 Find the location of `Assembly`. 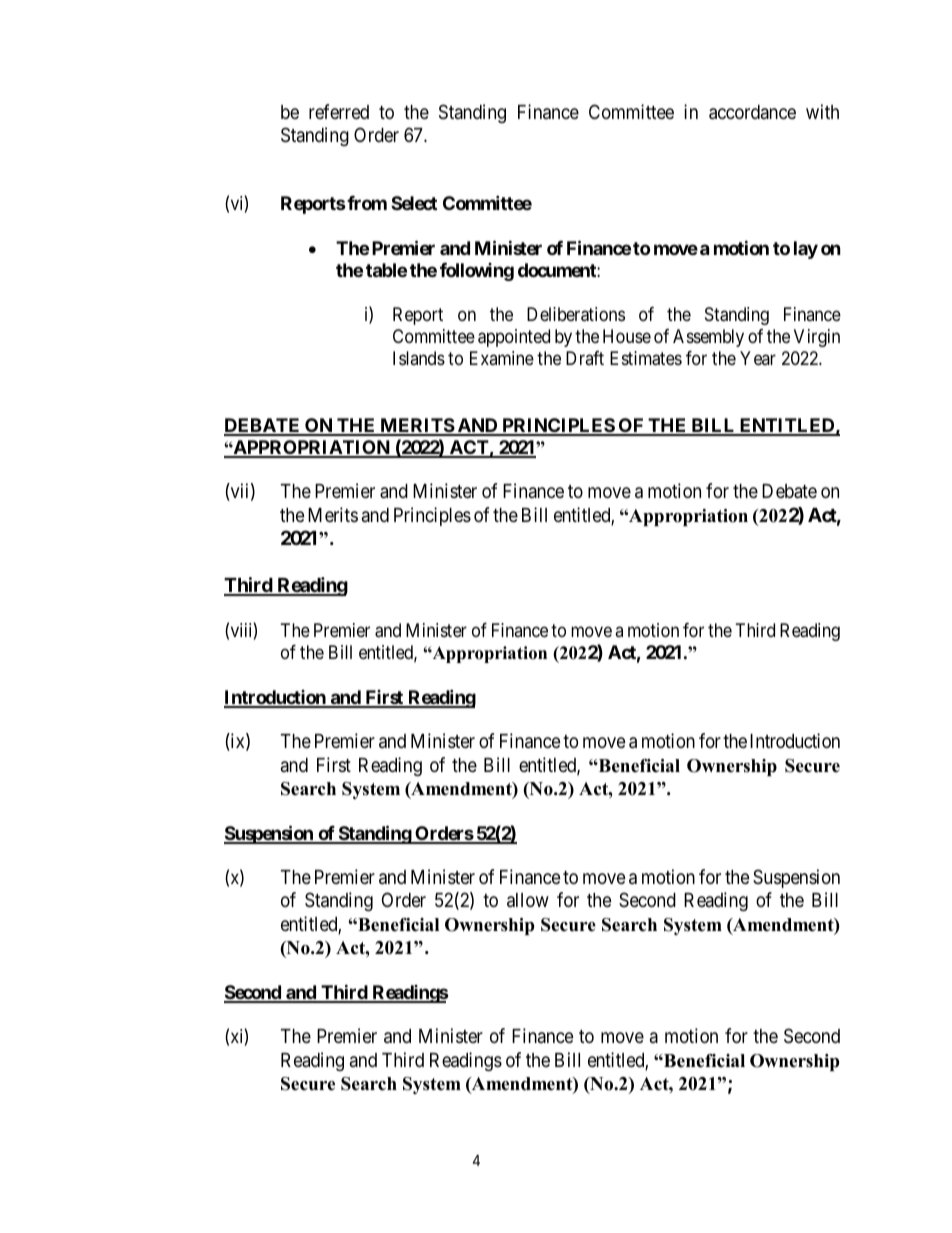

Assembly is located at coordinates (708, 338).
